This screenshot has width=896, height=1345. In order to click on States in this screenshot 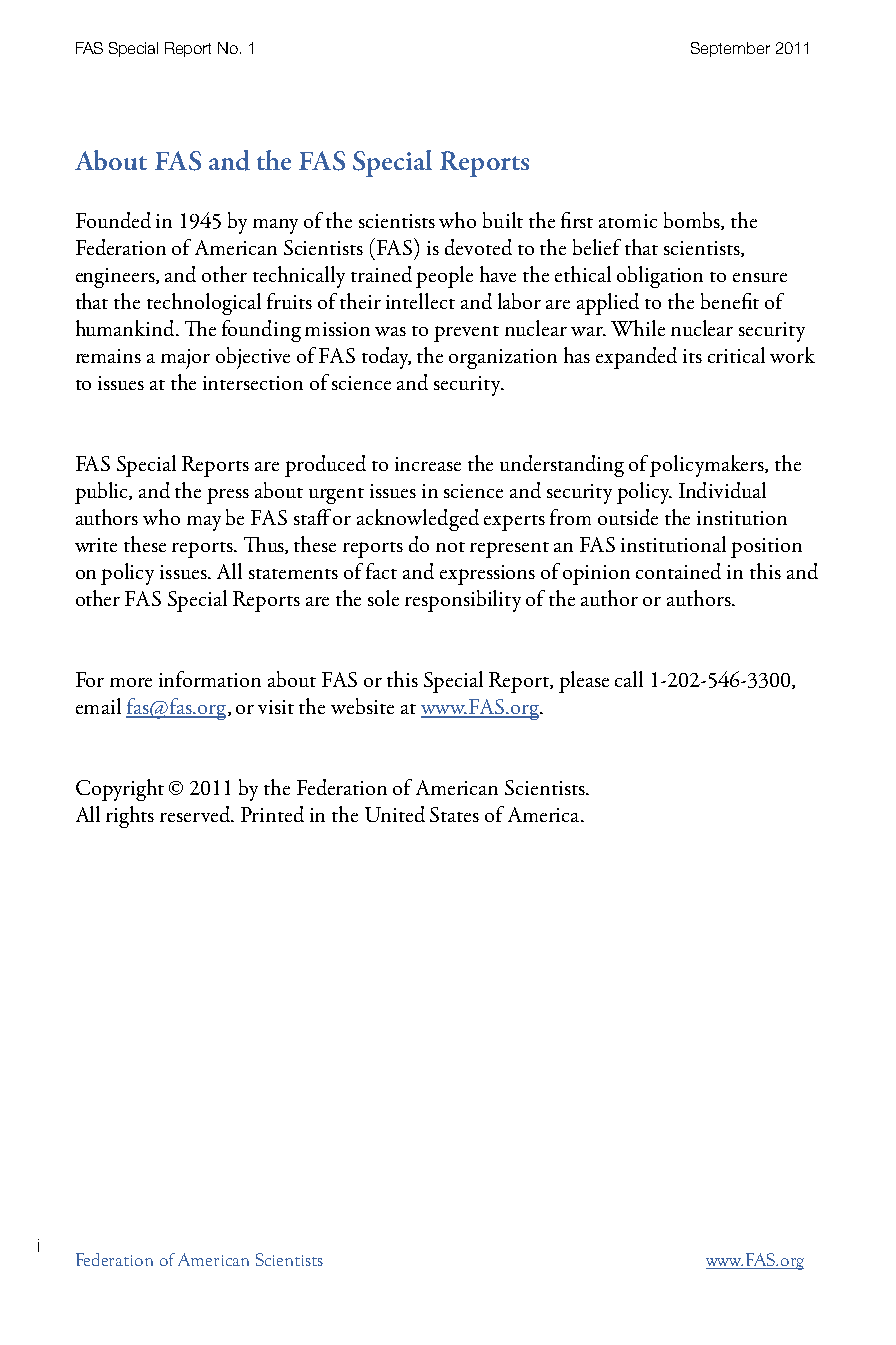, I will do `click(454, 814)`.
